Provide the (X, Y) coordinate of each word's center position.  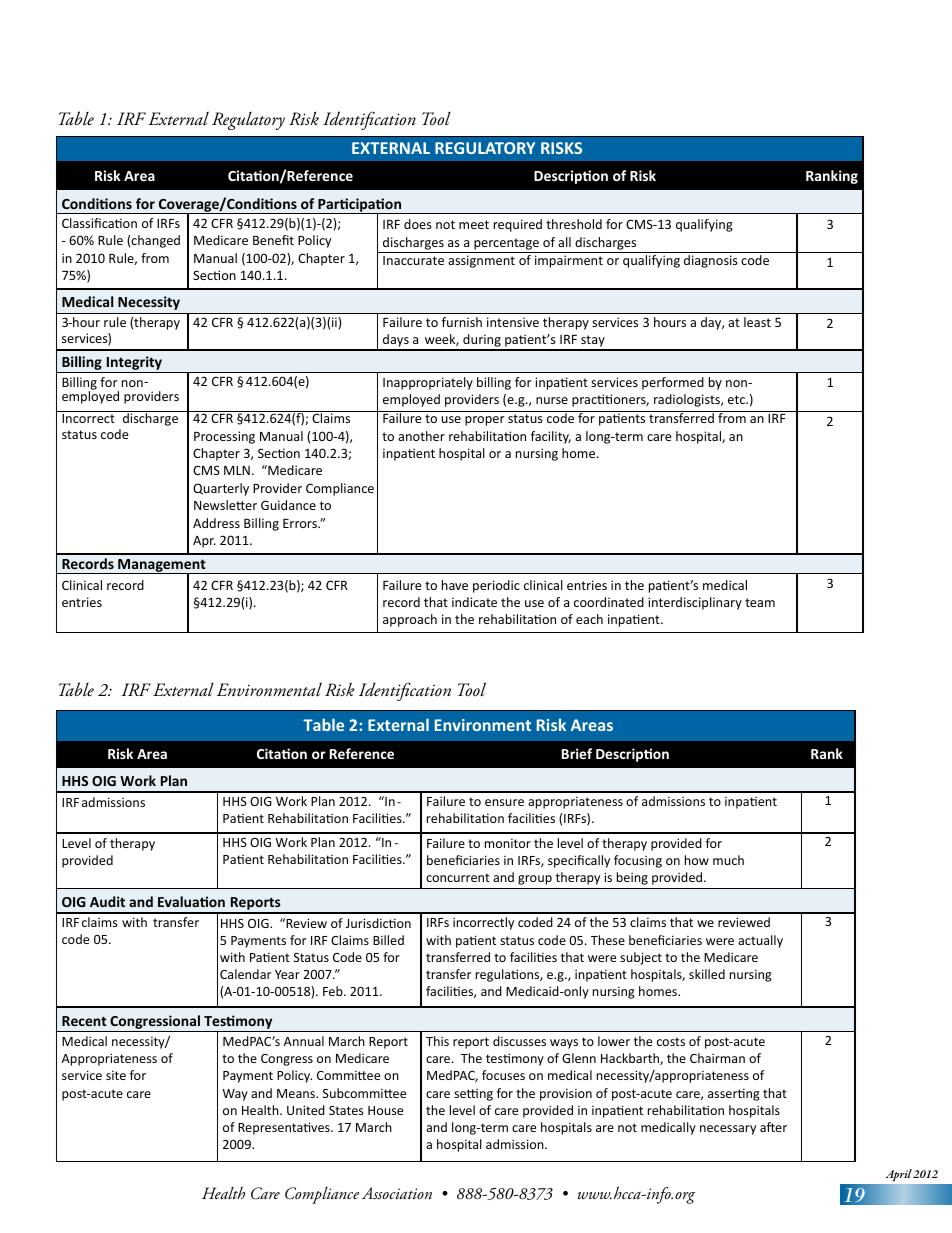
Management (162, 567)
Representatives (285, 1128)
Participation (360, 206)
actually (760, 941)
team (760, 602)
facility (551, 437)
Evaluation (191, 901)
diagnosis (711, 261)
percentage (506, 244)
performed (673, 383)
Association (397, 1193)
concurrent (458, 877)
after (773, 1127)
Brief (577, 753)
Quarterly (221, 489)
